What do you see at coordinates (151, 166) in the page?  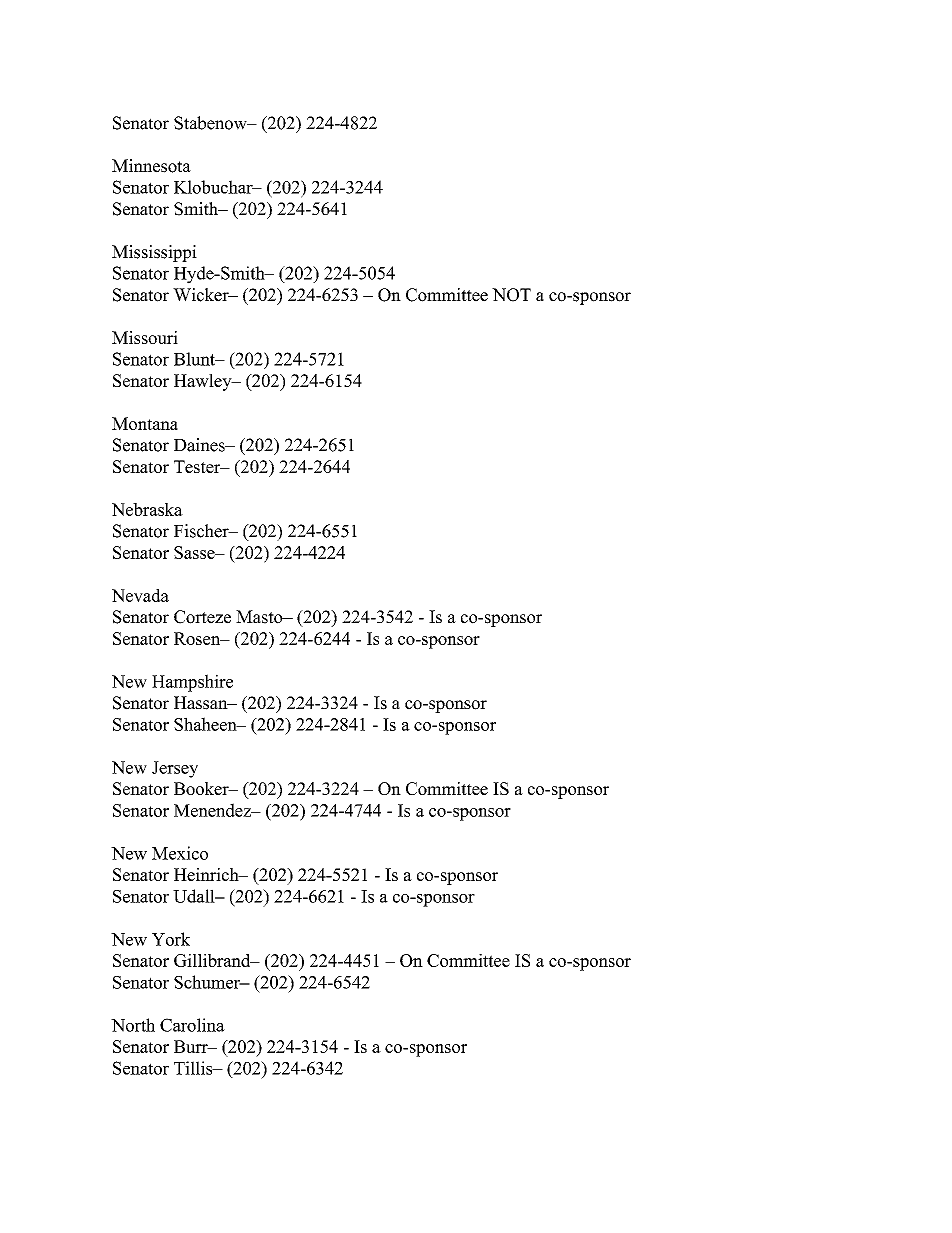 I see `Minnesota` at bounding box center [151, 166].
